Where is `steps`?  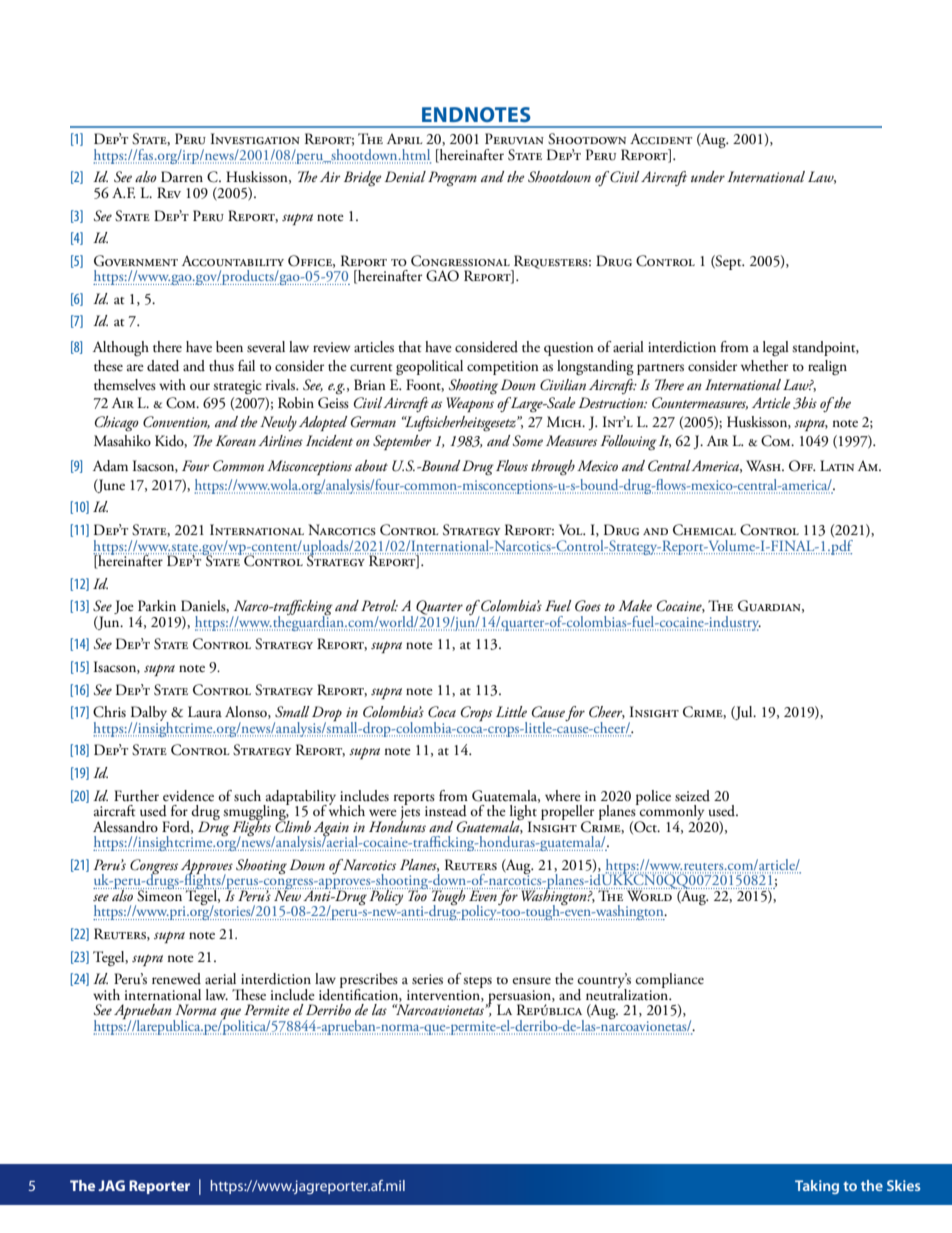
steps is located at coordinates (477, 984).
